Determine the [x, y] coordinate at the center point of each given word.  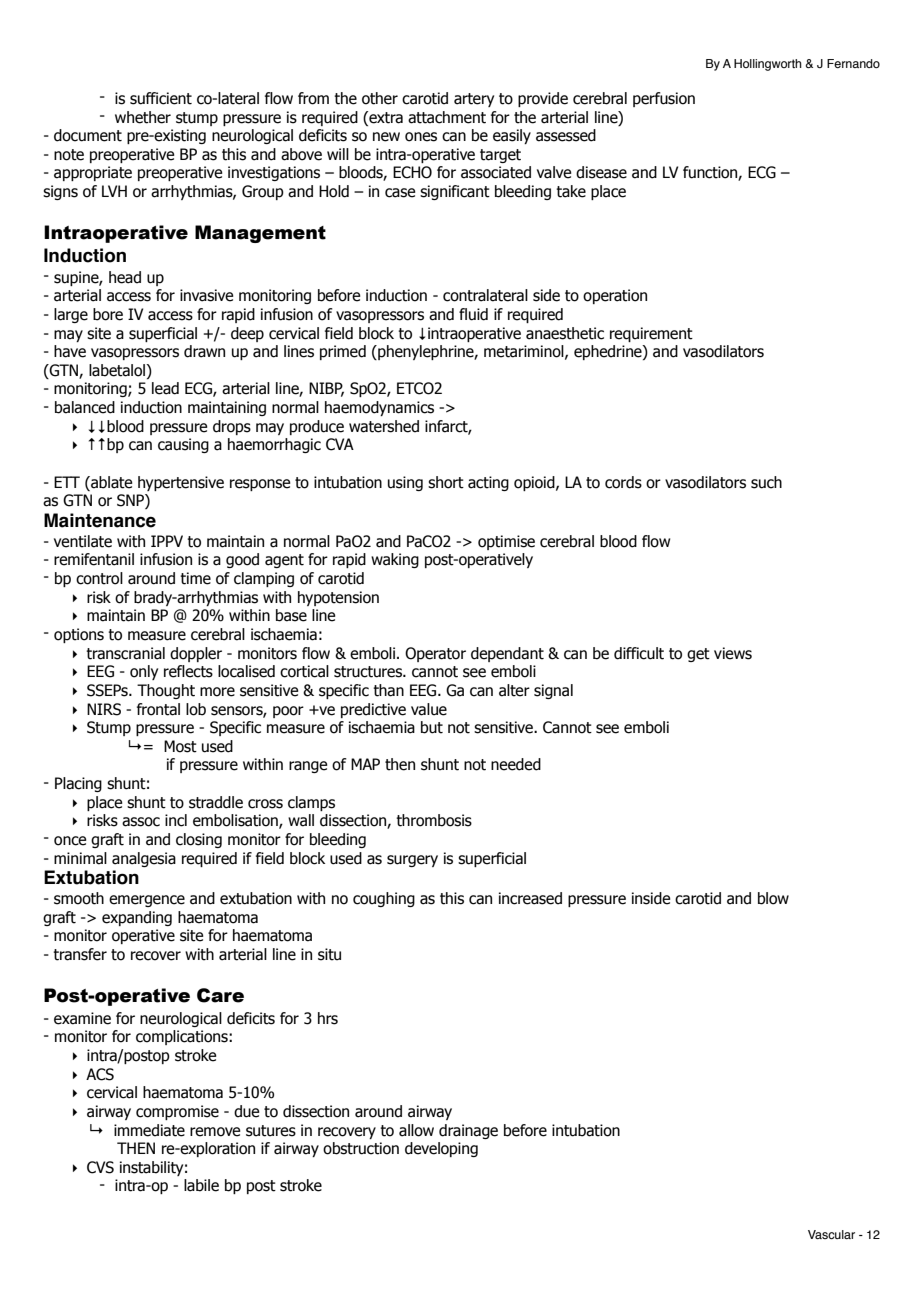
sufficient [161, 98]
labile [201, 1185]
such [766, 482]
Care [220, 995]
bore [108, 314]
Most [180, 746]
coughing [384, 899]
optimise [506, 542]
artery [474, 100]
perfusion [664, 99]
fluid [473, 314]
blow [773, 898]
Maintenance [100, 520]
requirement [651, 334]
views [733, 653]
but [432, 727]
